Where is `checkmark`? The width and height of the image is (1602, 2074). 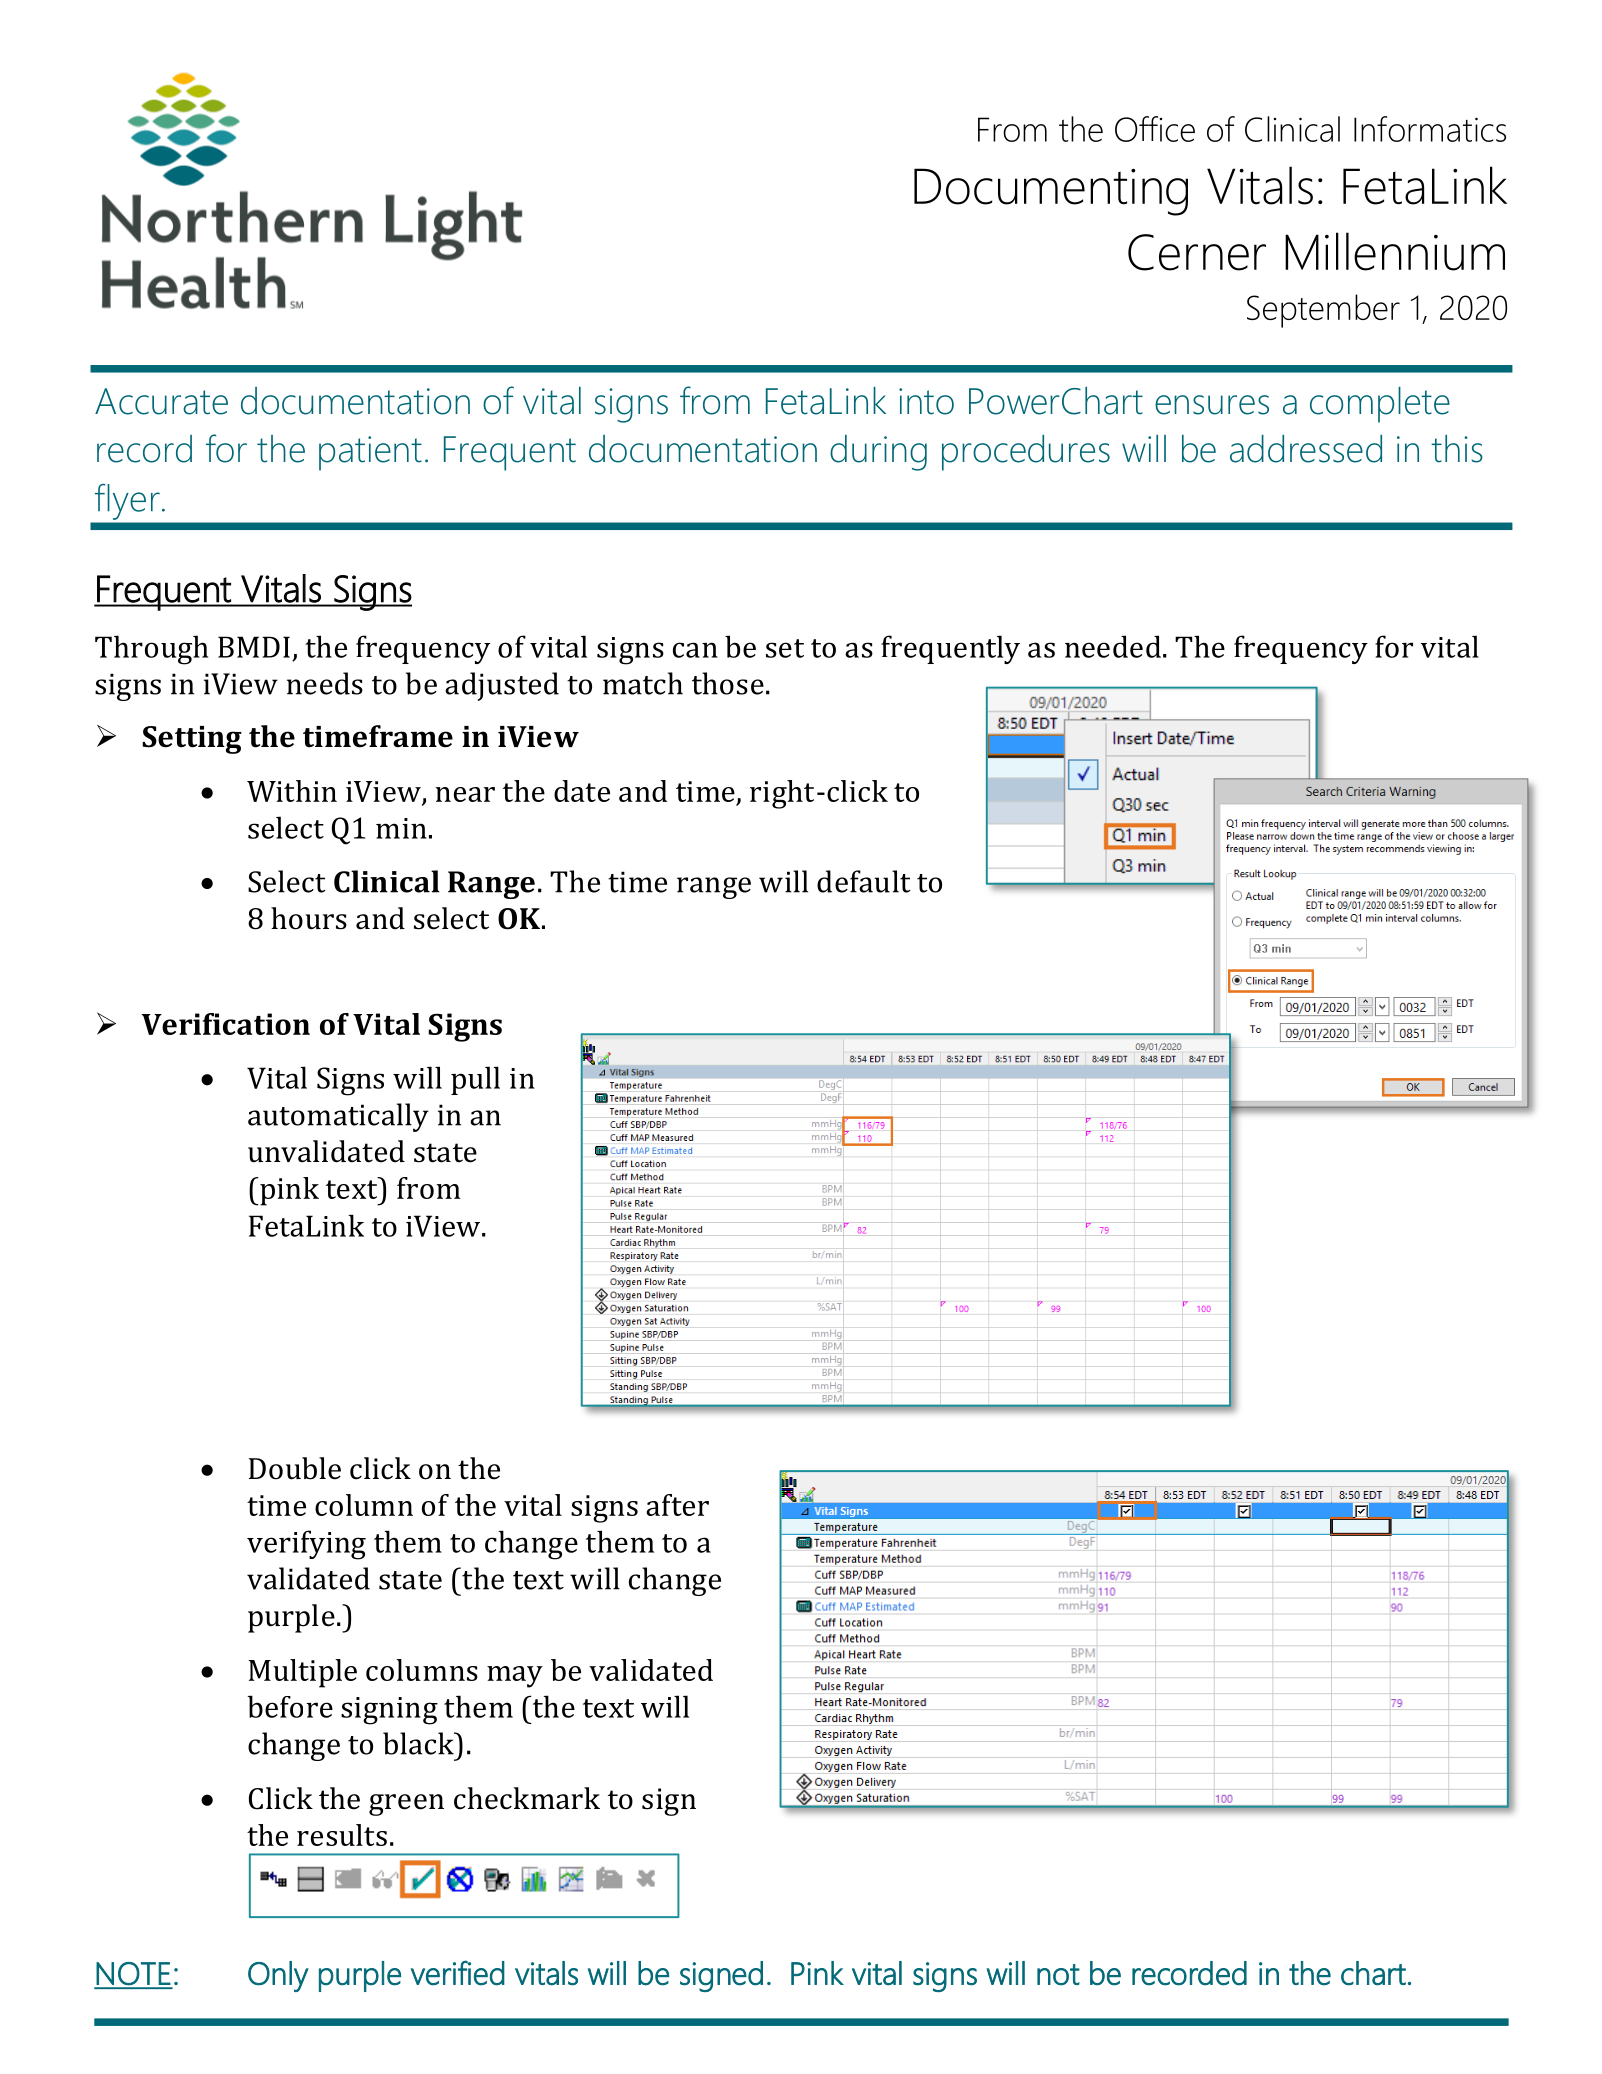
checkmark is located at coordinates (527, 1798).
